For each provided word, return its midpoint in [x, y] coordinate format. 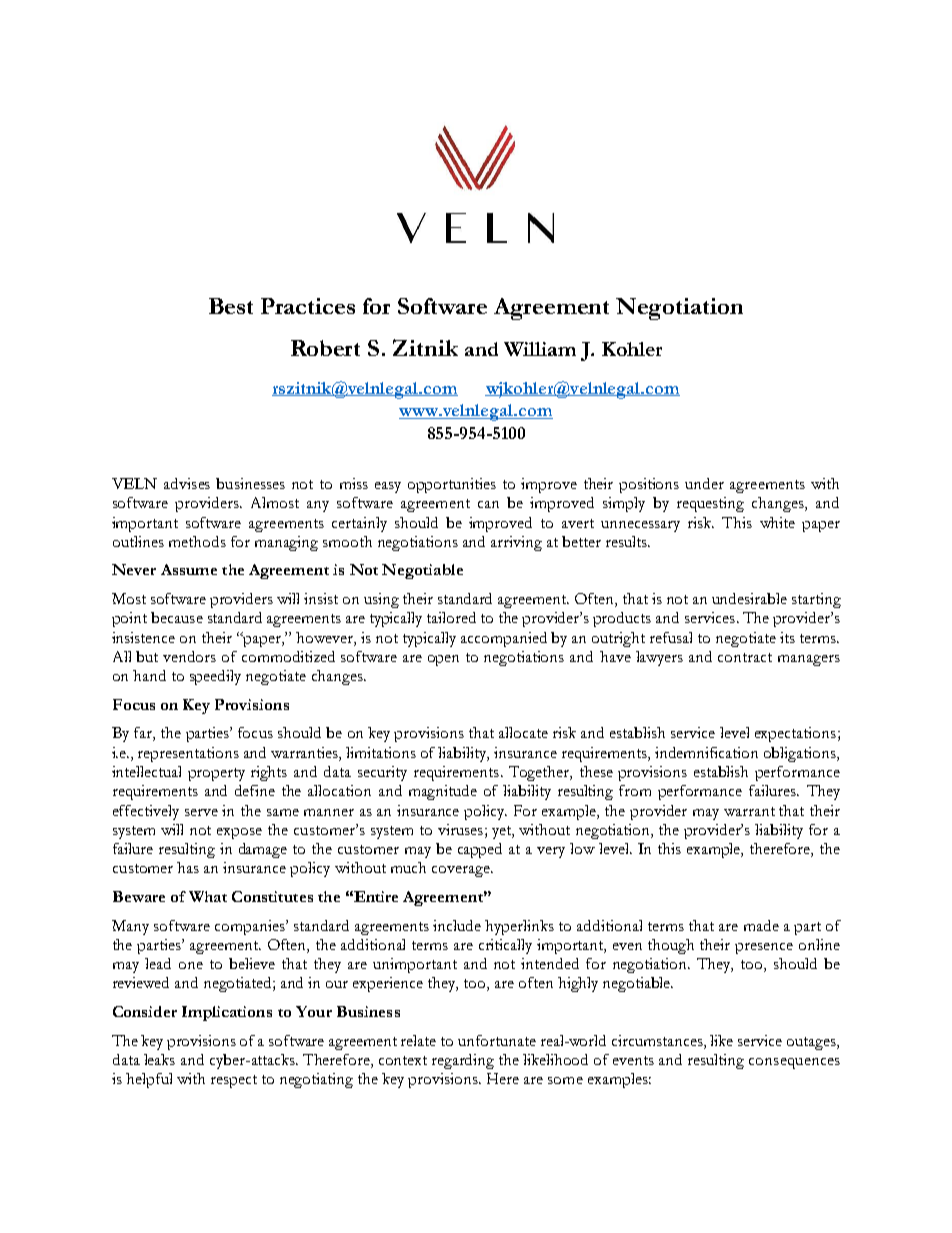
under [704, 483]
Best [231, 306]
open [443, 660]
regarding [463, 1061]
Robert [325, 348]
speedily [215, 677]
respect [234, 1081]
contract [745, 657]
